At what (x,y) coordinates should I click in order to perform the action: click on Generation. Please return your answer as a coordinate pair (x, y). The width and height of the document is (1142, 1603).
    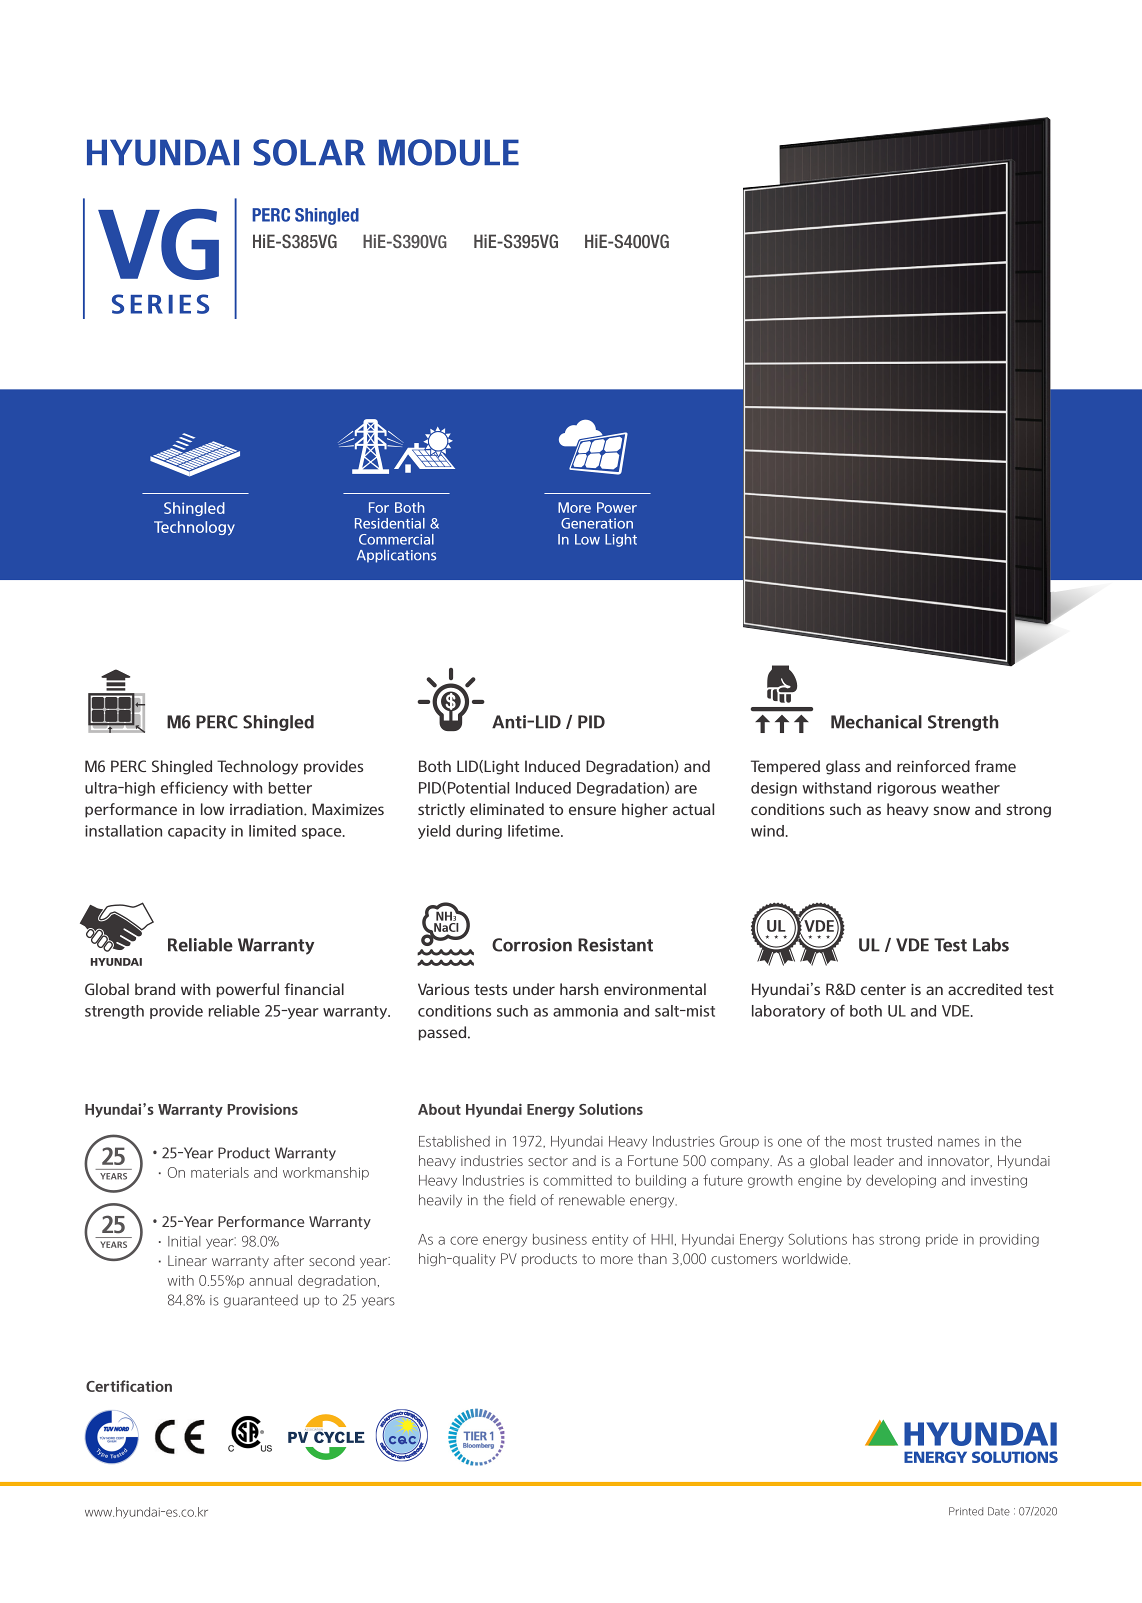
    Looking at the image, I should click on (597, 523).
